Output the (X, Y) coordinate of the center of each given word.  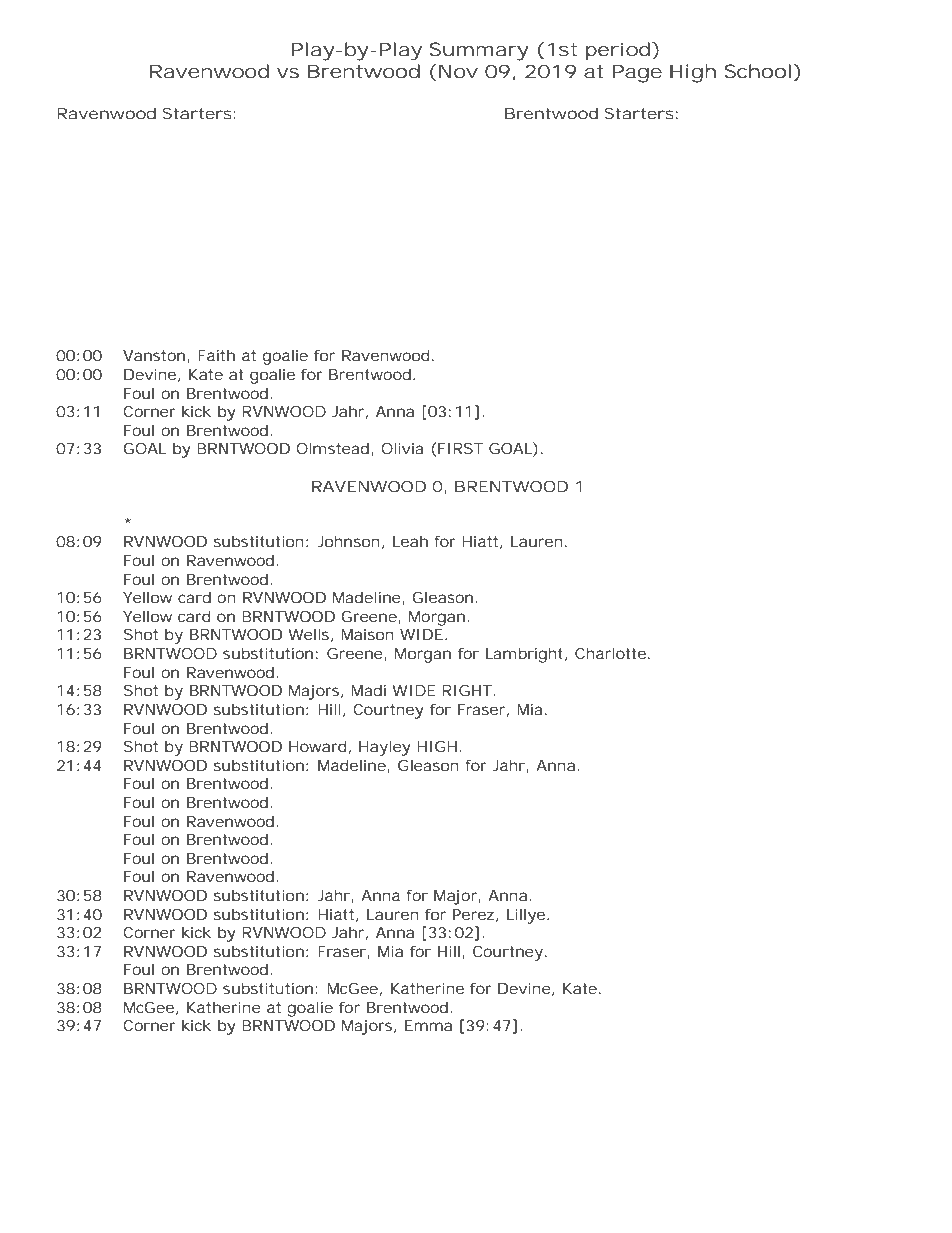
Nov (458, 71)
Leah (410, 541)
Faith (216, 355)
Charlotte (612, 653)
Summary (479, 51)
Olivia (402, 448)
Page (637, 73)
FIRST (460, 448)
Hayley (385, 748)
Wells (310, 635)
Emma (428, 1025)
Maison (367, 634)
